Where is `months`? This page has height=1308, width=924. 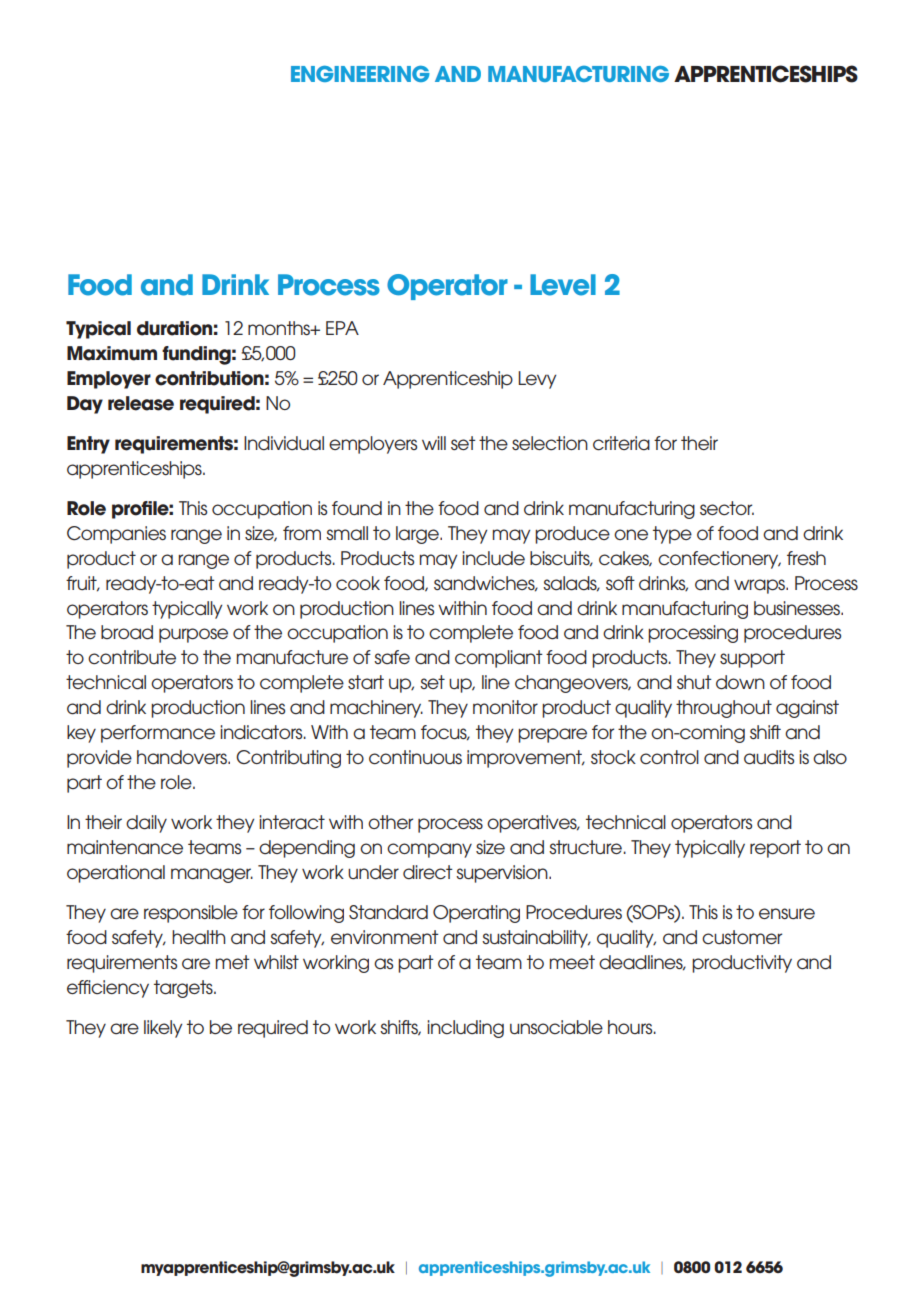
months is located at coordinates (280, 328).
